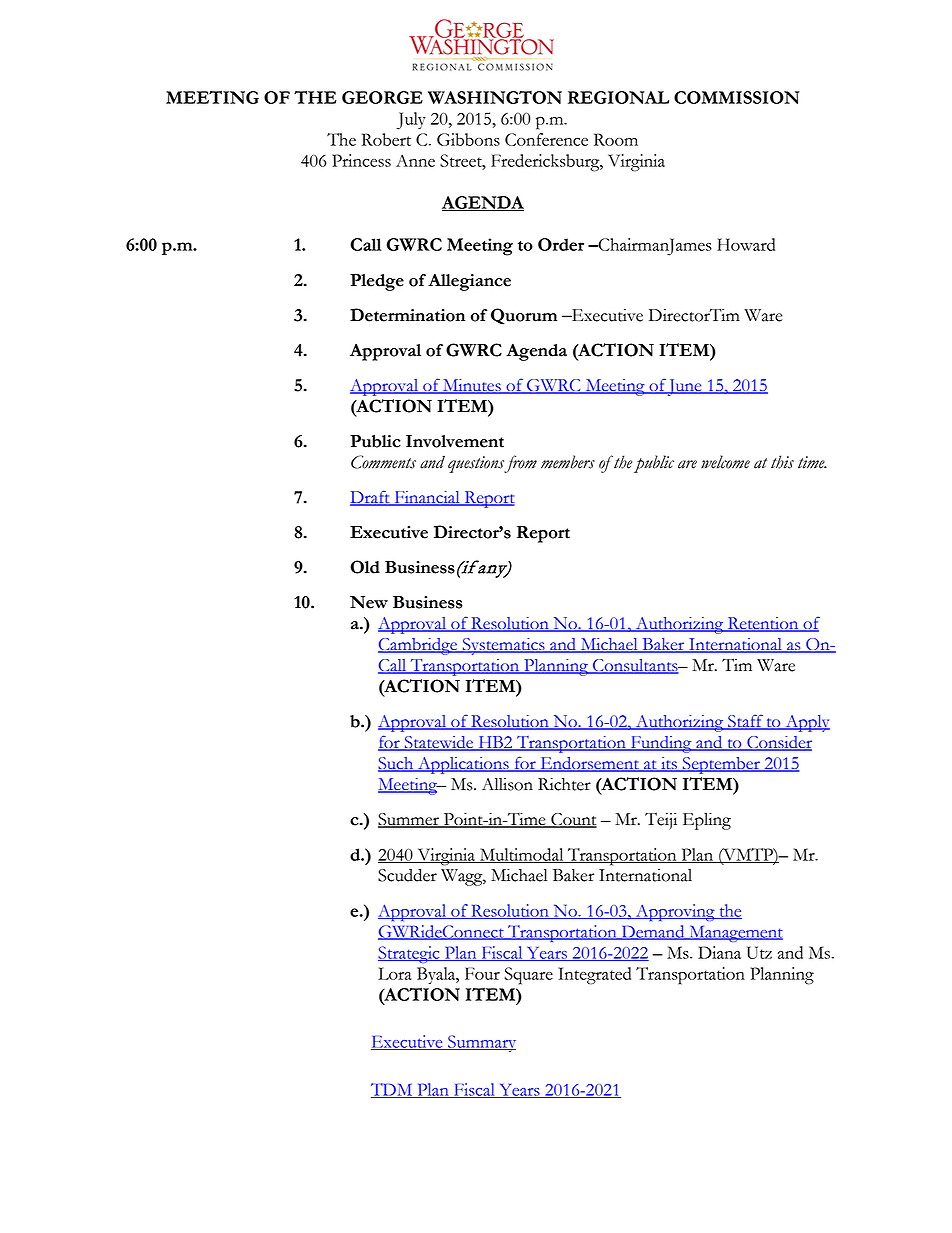 The height and width of the image is (1233, 952). What do you see at coordinates (409, 820) in the image?
I see `Summer` at bounding box center [409, 820].
